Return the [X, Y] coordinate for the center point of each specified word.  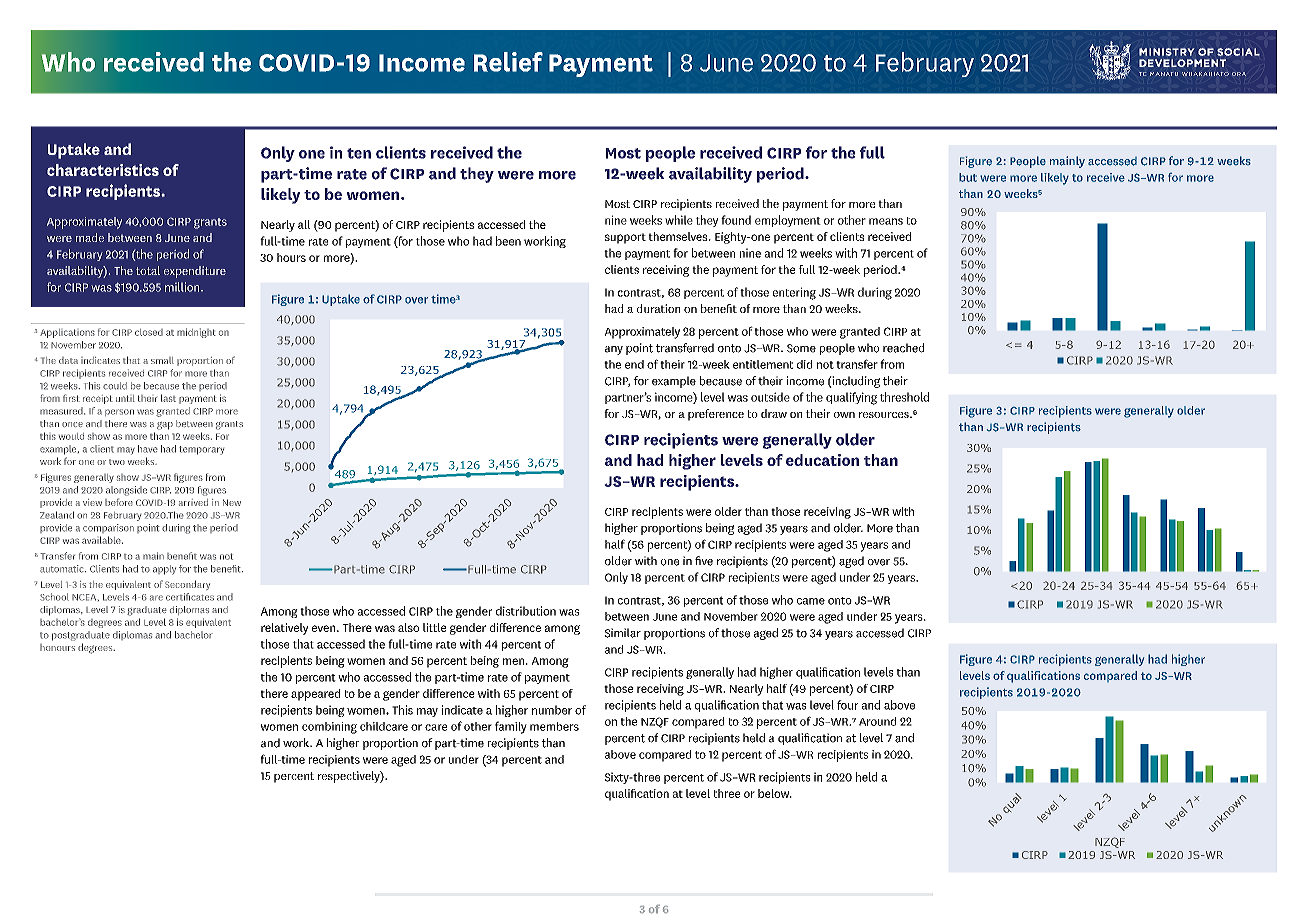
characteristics [103, 170]
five [704, 561]
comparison [108, 528]
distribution [526, 611]
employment [788, 221]
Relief [508, 62]
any [614, 350]
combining [329, 728]
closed [149, 332]
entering [794, 293]
